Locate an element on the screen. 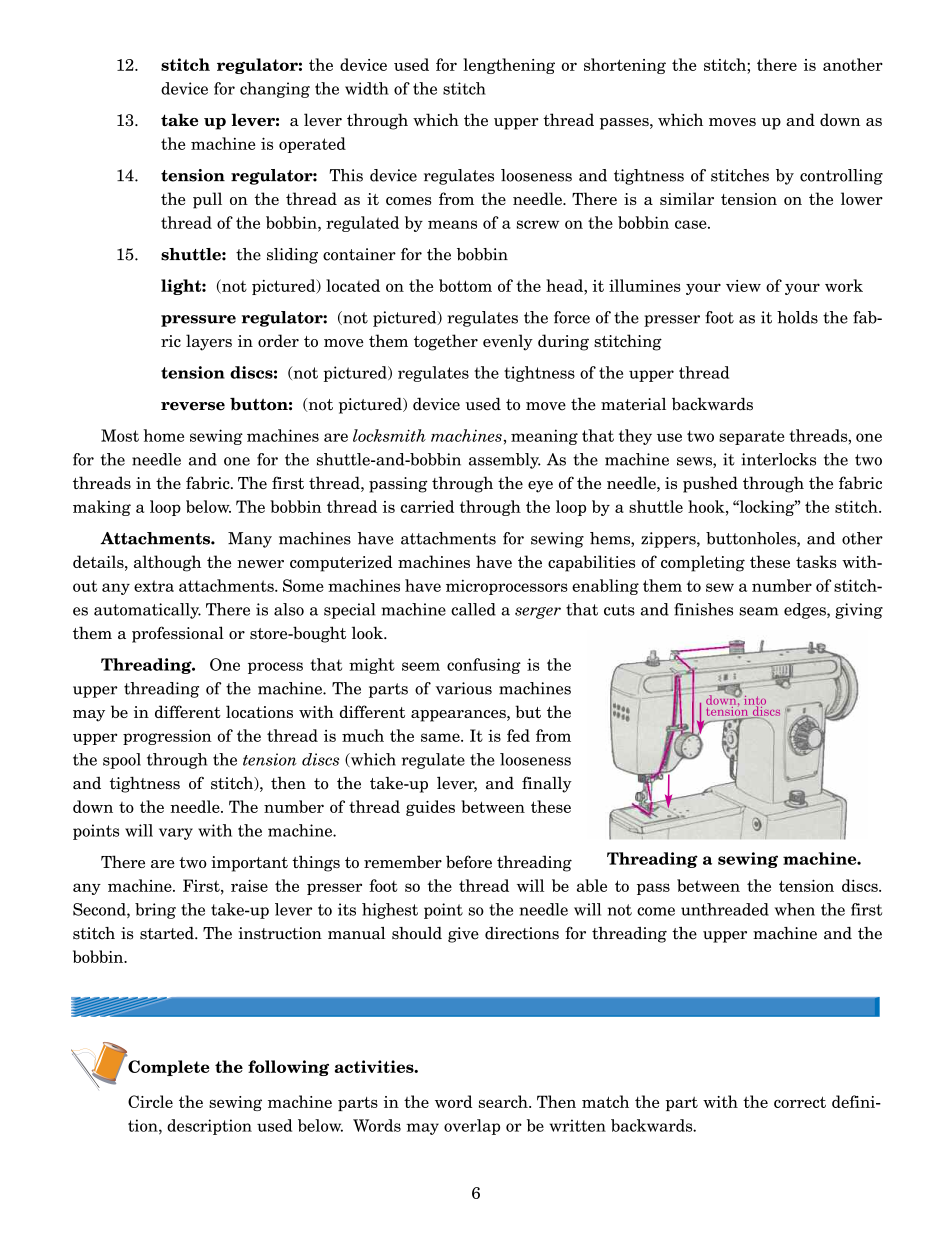 The height and width of the screenshot is (1237, 952). Circle is located at coordinates (150, 1101).
